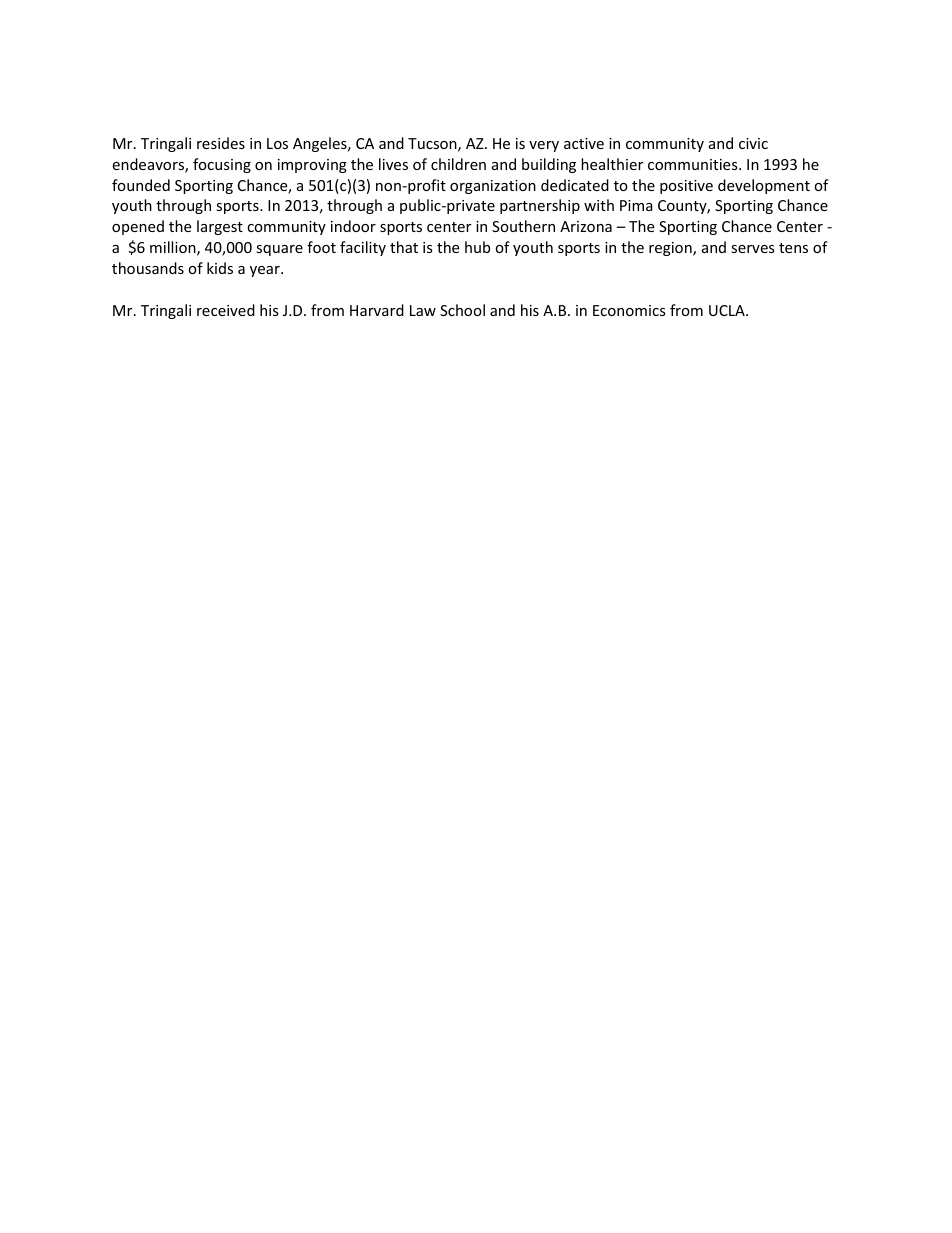 The height and width of the screenshot is (1233, 952). What do you see at coordinates (523, 226) in the screenshot?
I see `Southern` at bounding box center [523, 226].
